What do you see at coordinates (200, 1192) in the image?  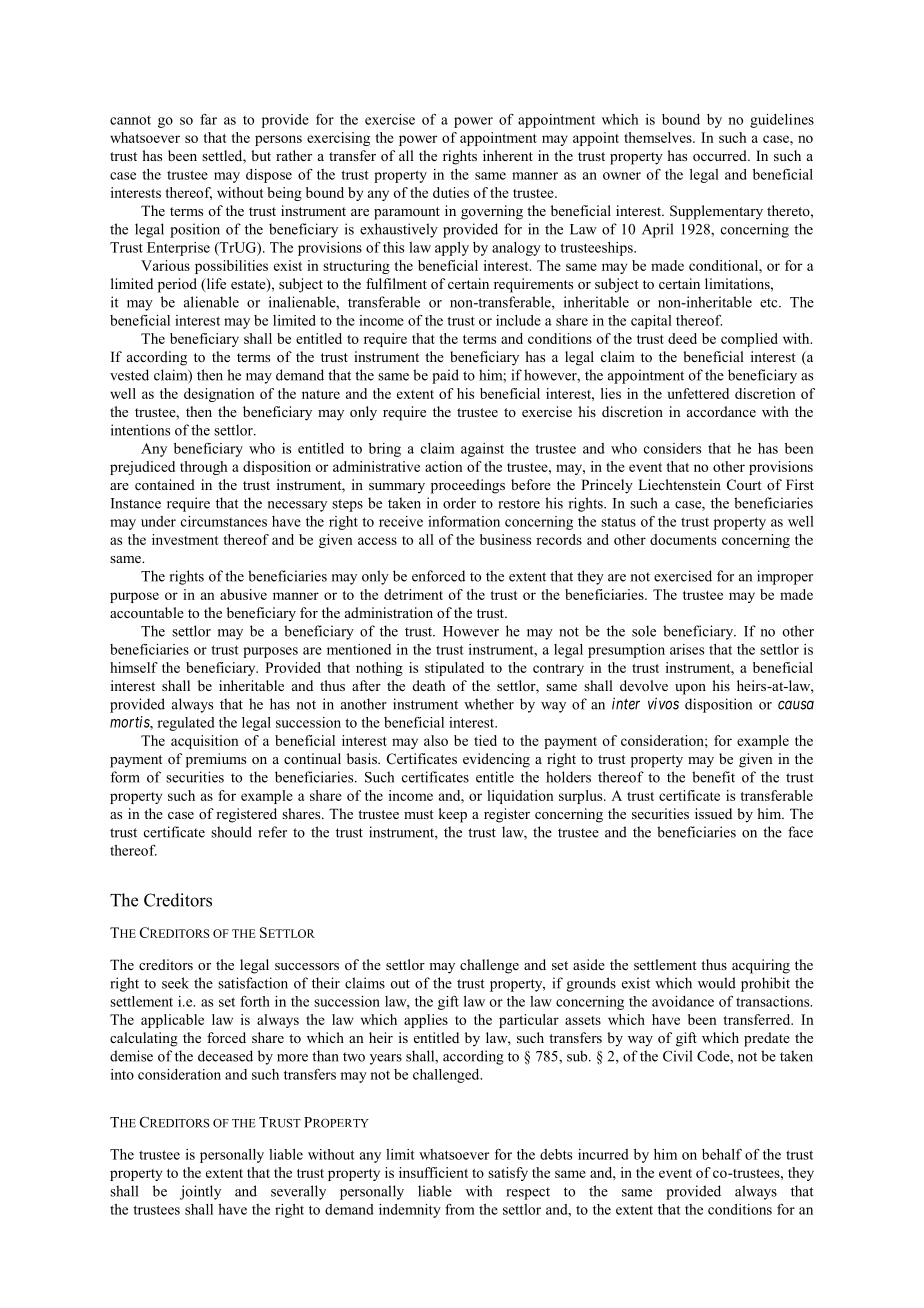 I see `jointly` at bounding box center [200, 1192].
